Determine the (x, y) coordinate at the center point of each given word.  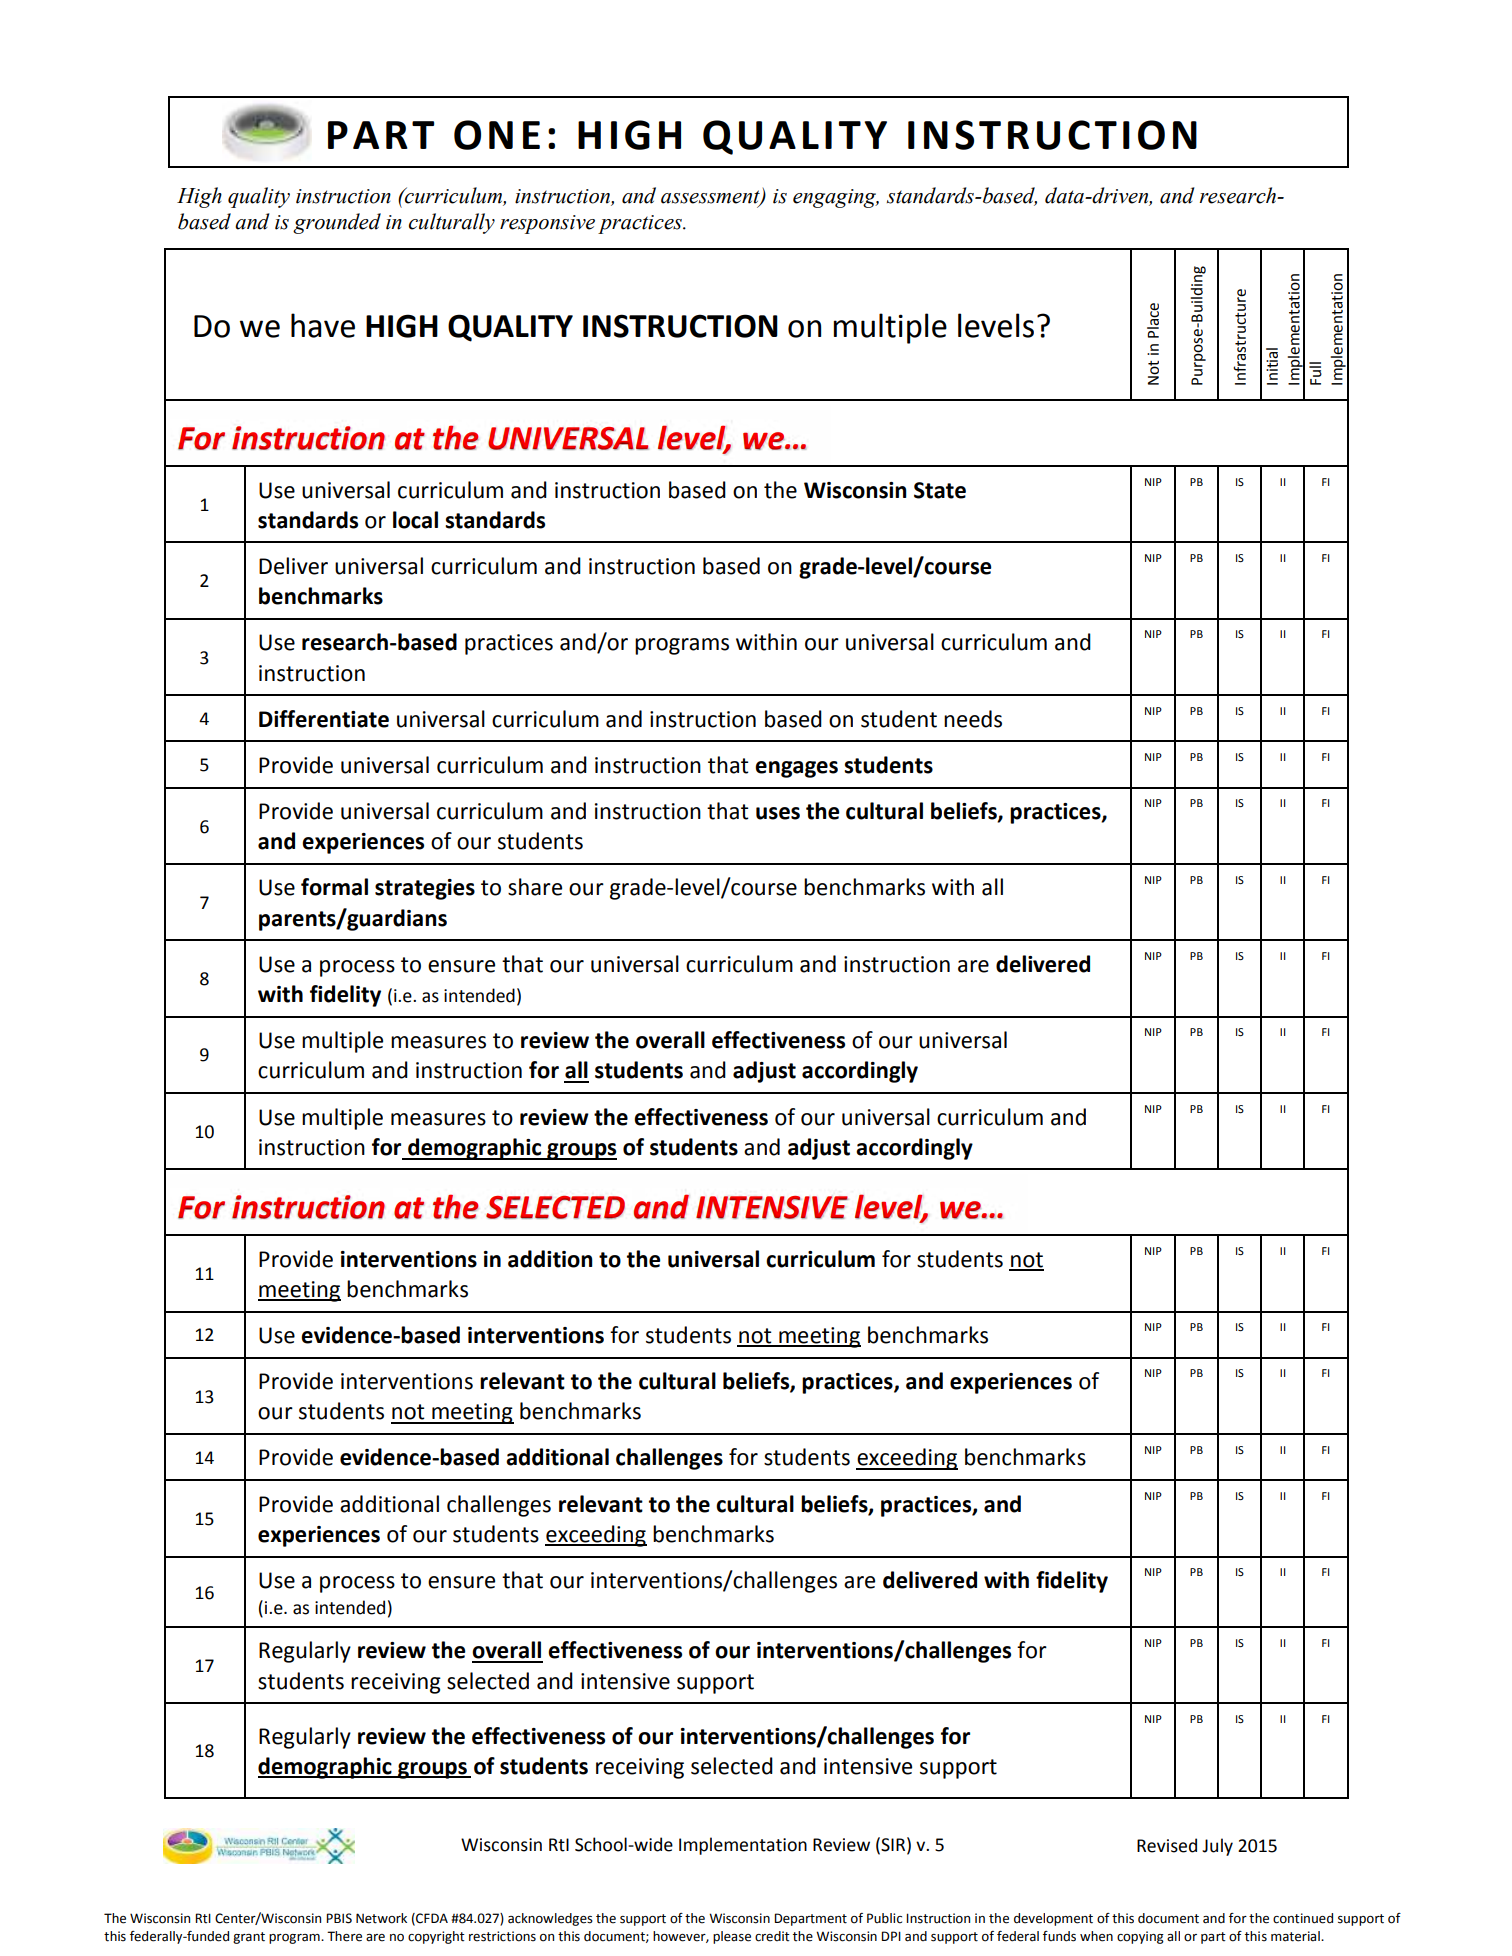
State (940, 490)
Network (381, 1918)
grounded (337, 223)
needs (973, 719)
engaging (836, 198)
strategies (425, 889)
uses (778, 813)
